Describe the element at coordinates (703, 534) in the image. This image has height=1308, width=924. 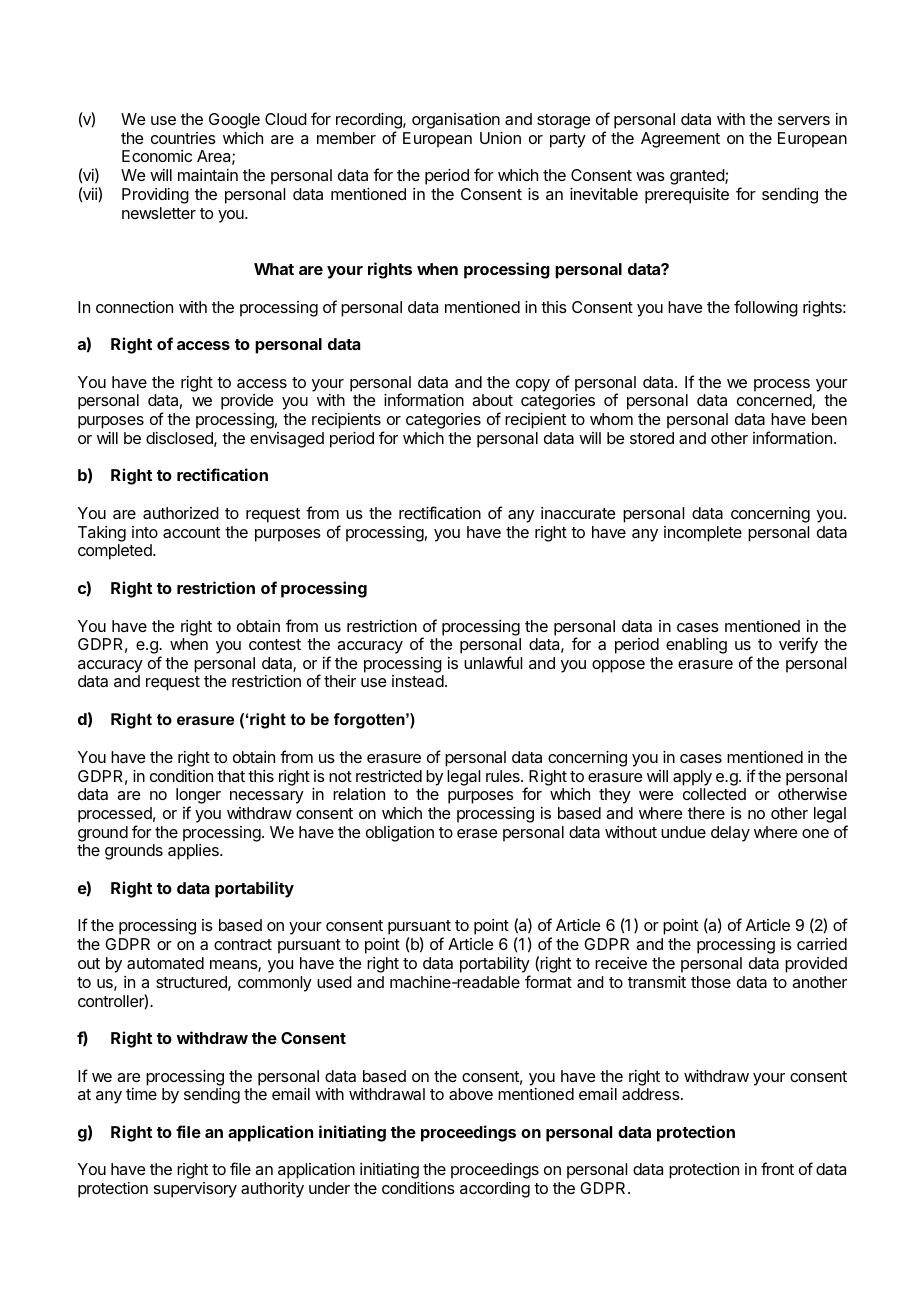
I see `incomplete` at that location.
